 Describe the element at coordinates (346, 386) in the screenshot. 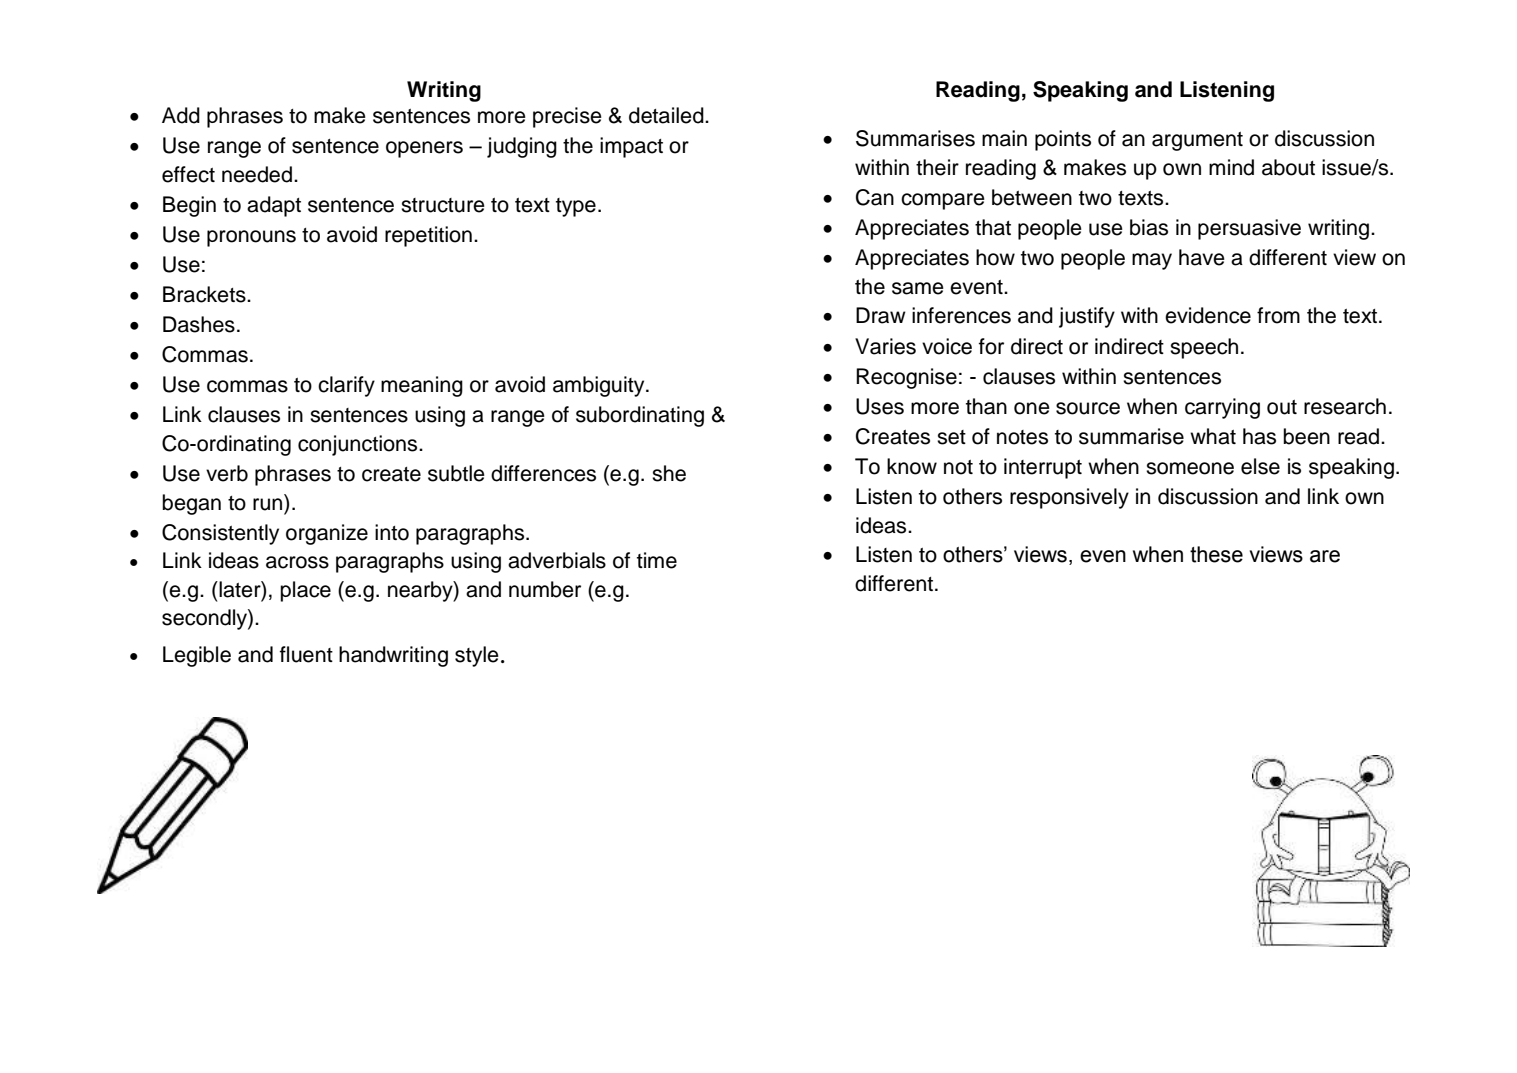

I see `clarify` at that location.
